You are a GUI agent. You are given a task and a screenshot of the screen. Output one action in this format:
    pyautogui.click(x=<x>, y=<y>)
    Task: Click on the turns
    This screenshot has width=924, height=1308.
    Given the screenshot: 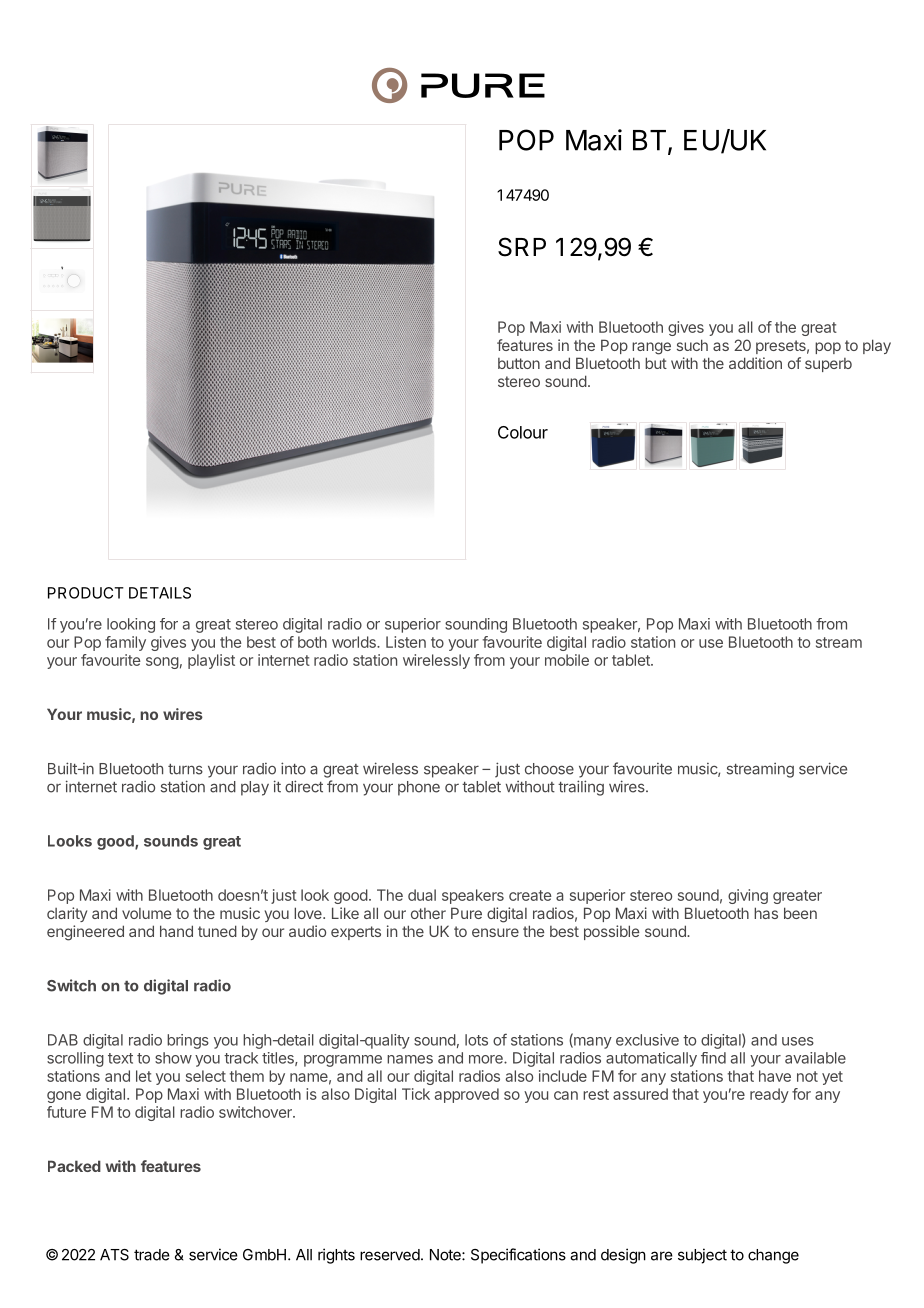 What is the action you would take?
    pyautogui.click(x=185, y=769)
